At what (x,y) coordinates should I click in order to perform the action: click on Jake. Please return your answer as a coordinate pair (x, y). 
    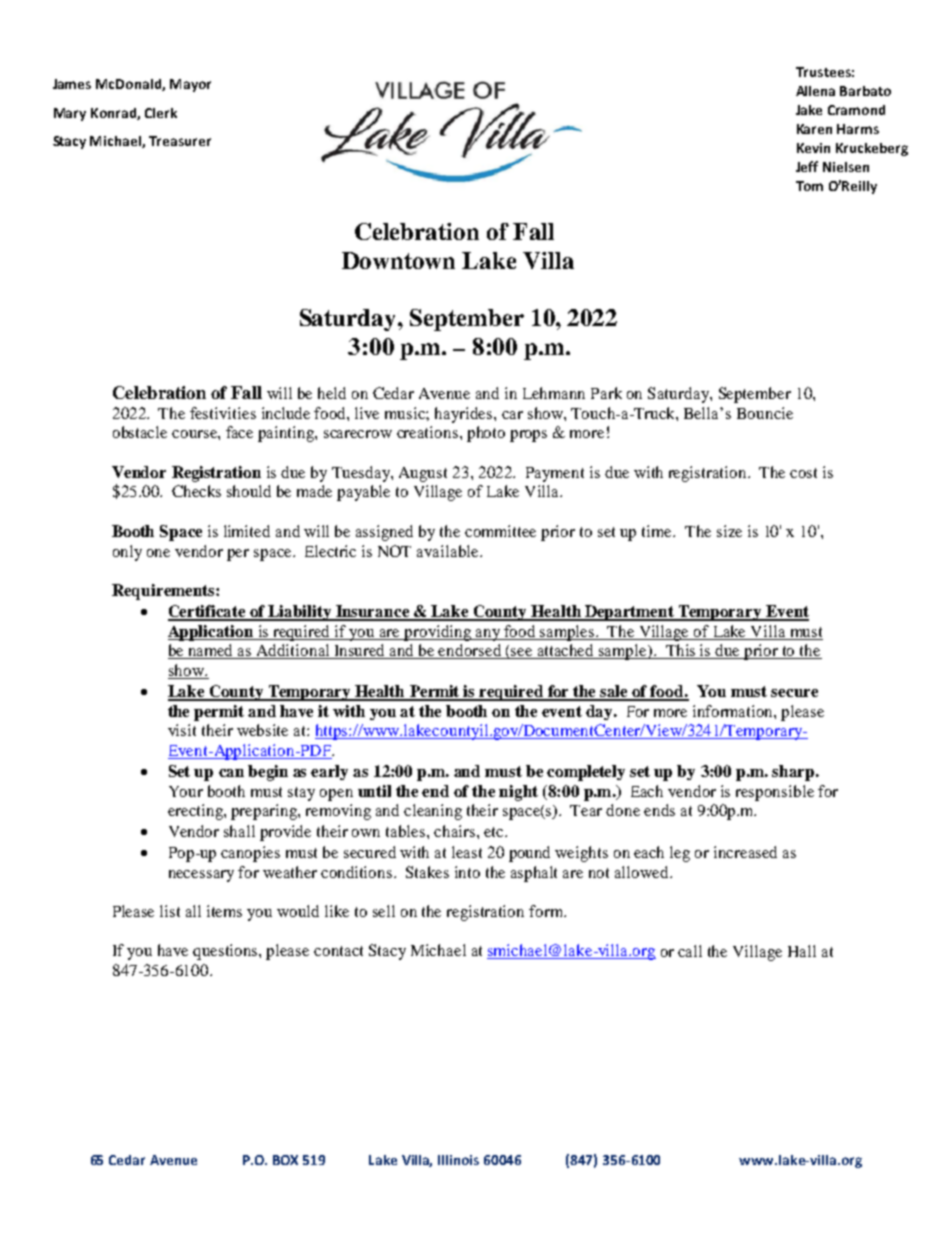
    Looking at the image, I should click on (809, 110).
